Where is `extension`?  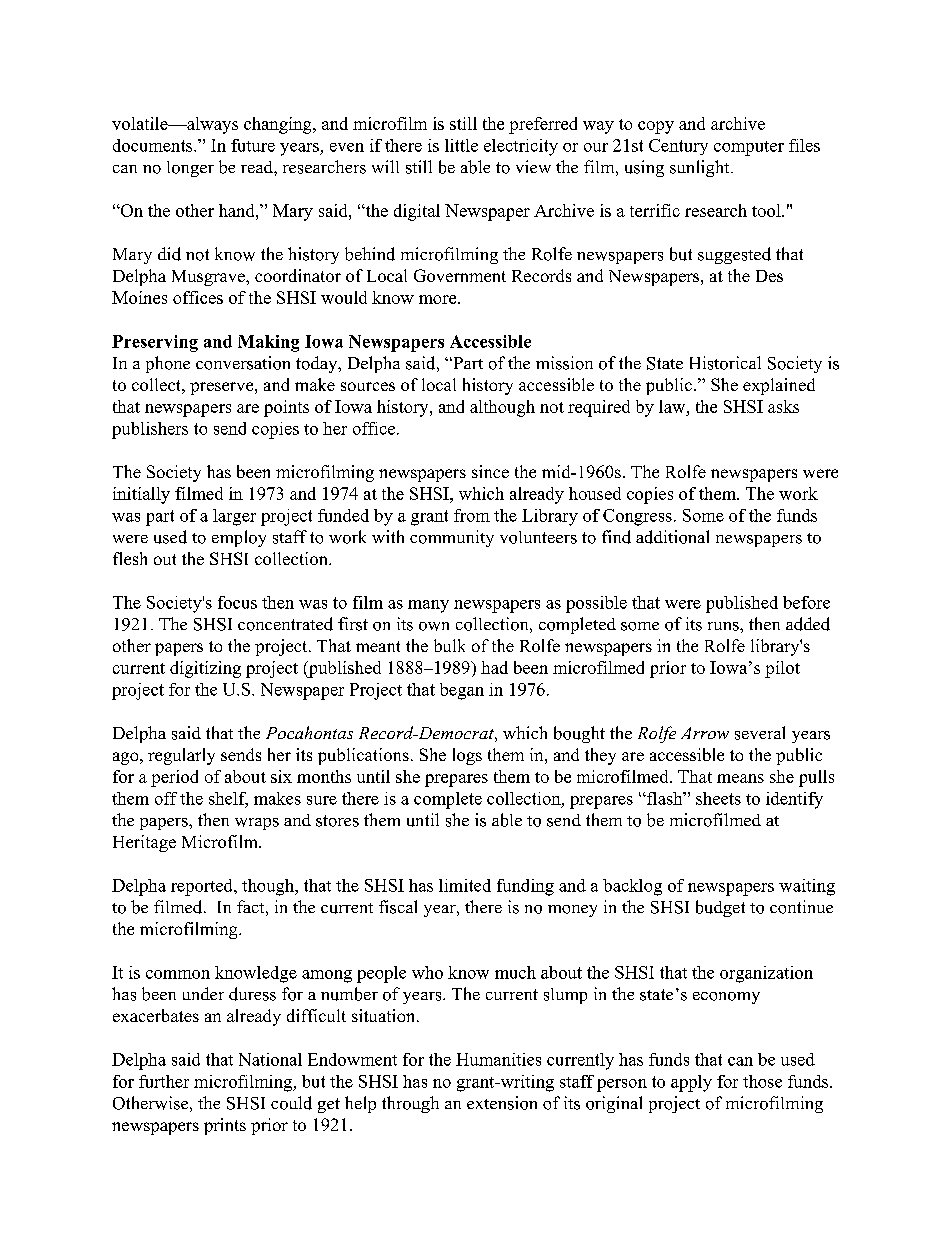
extension is located at coordinates (502, 1103).
